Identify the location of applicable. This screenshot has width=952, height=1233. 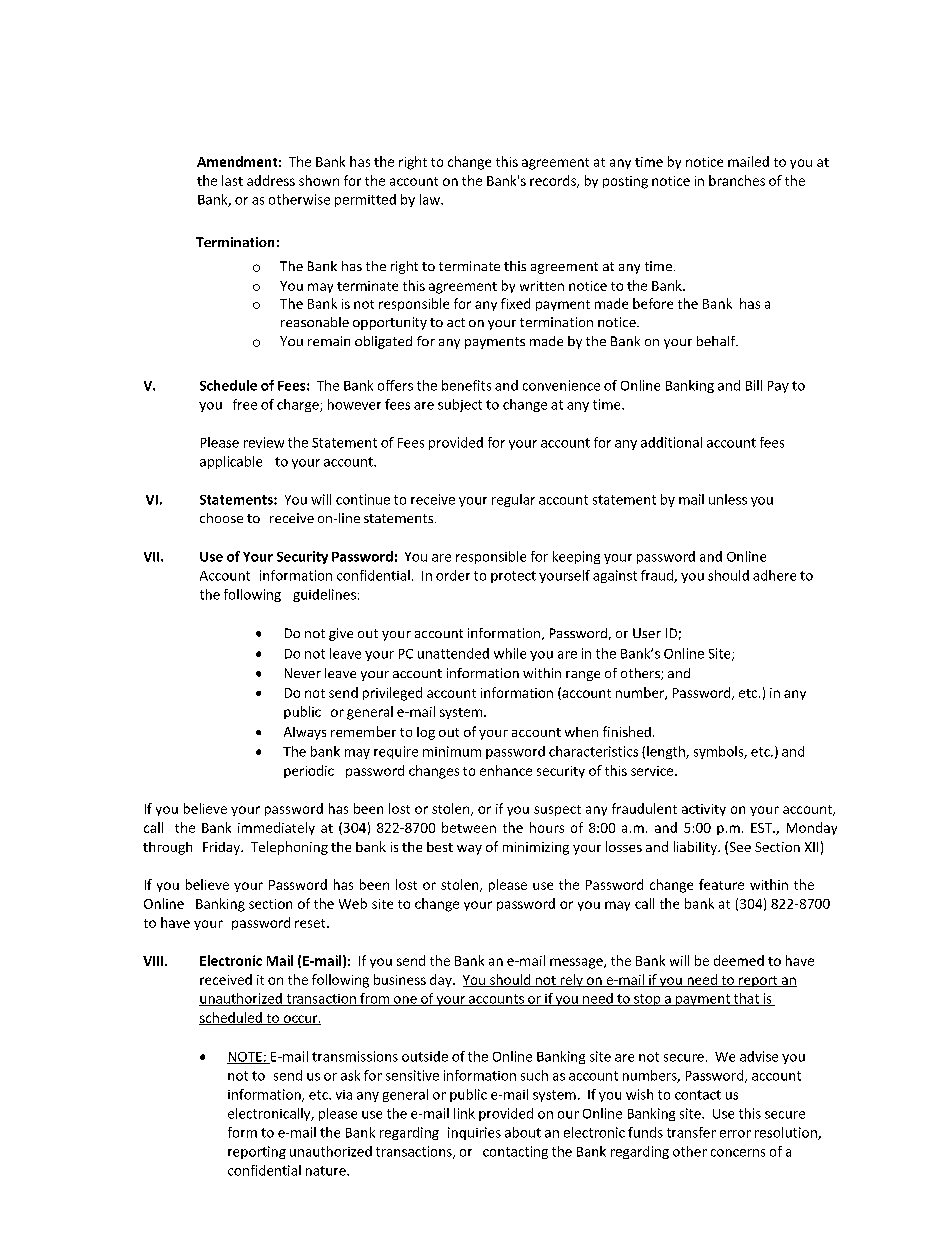
(231, 462).
